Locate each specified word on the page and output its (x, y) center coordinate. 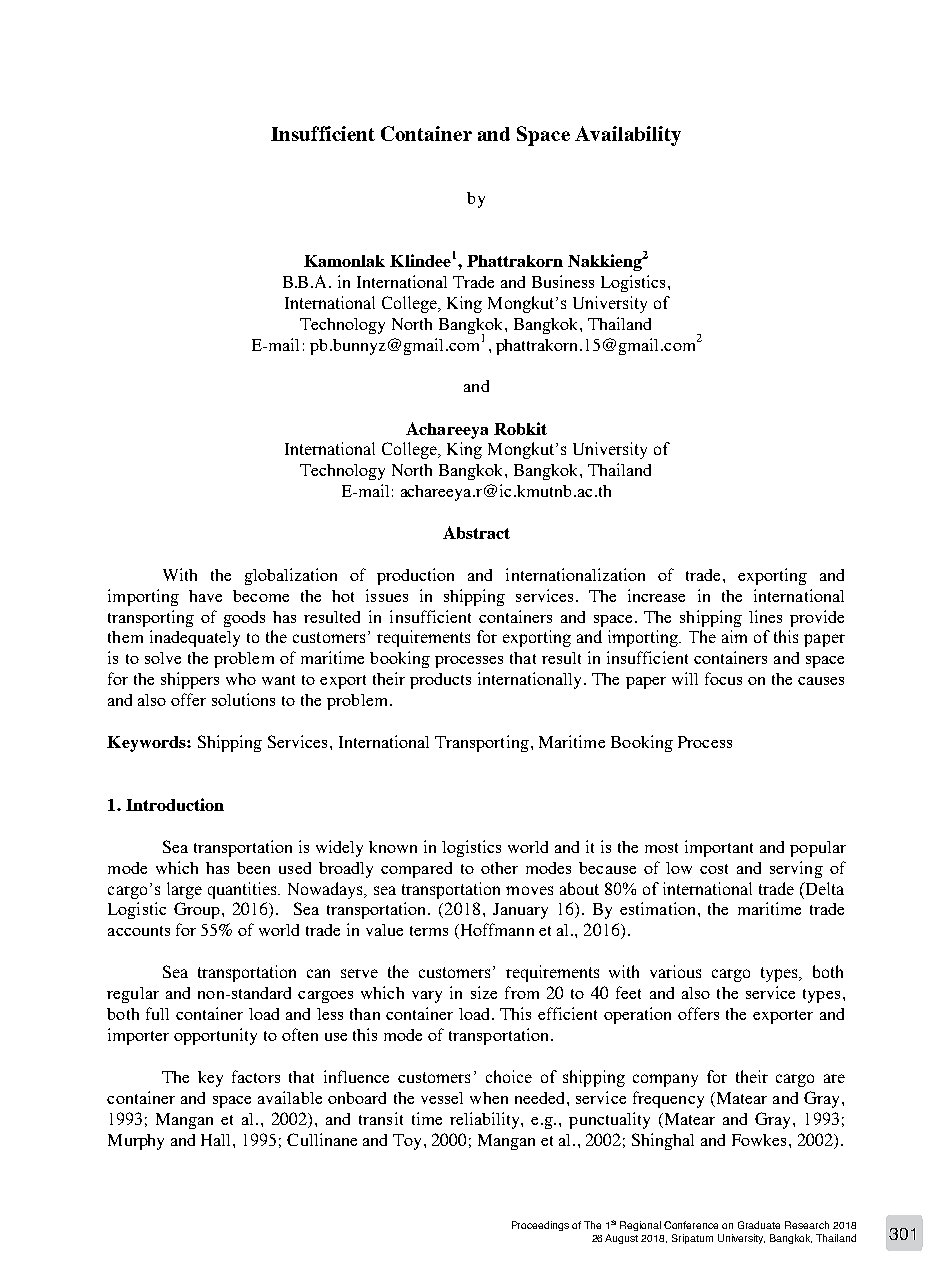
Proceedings (540, 1226)
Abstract (476, 532)
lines (765, 616)
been (253, 868)
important (719, 848)
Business (563, 281)
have (205, 596)
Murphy (136, 1142)
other (499, 868)
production (415, 576)
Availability (628, 136)
